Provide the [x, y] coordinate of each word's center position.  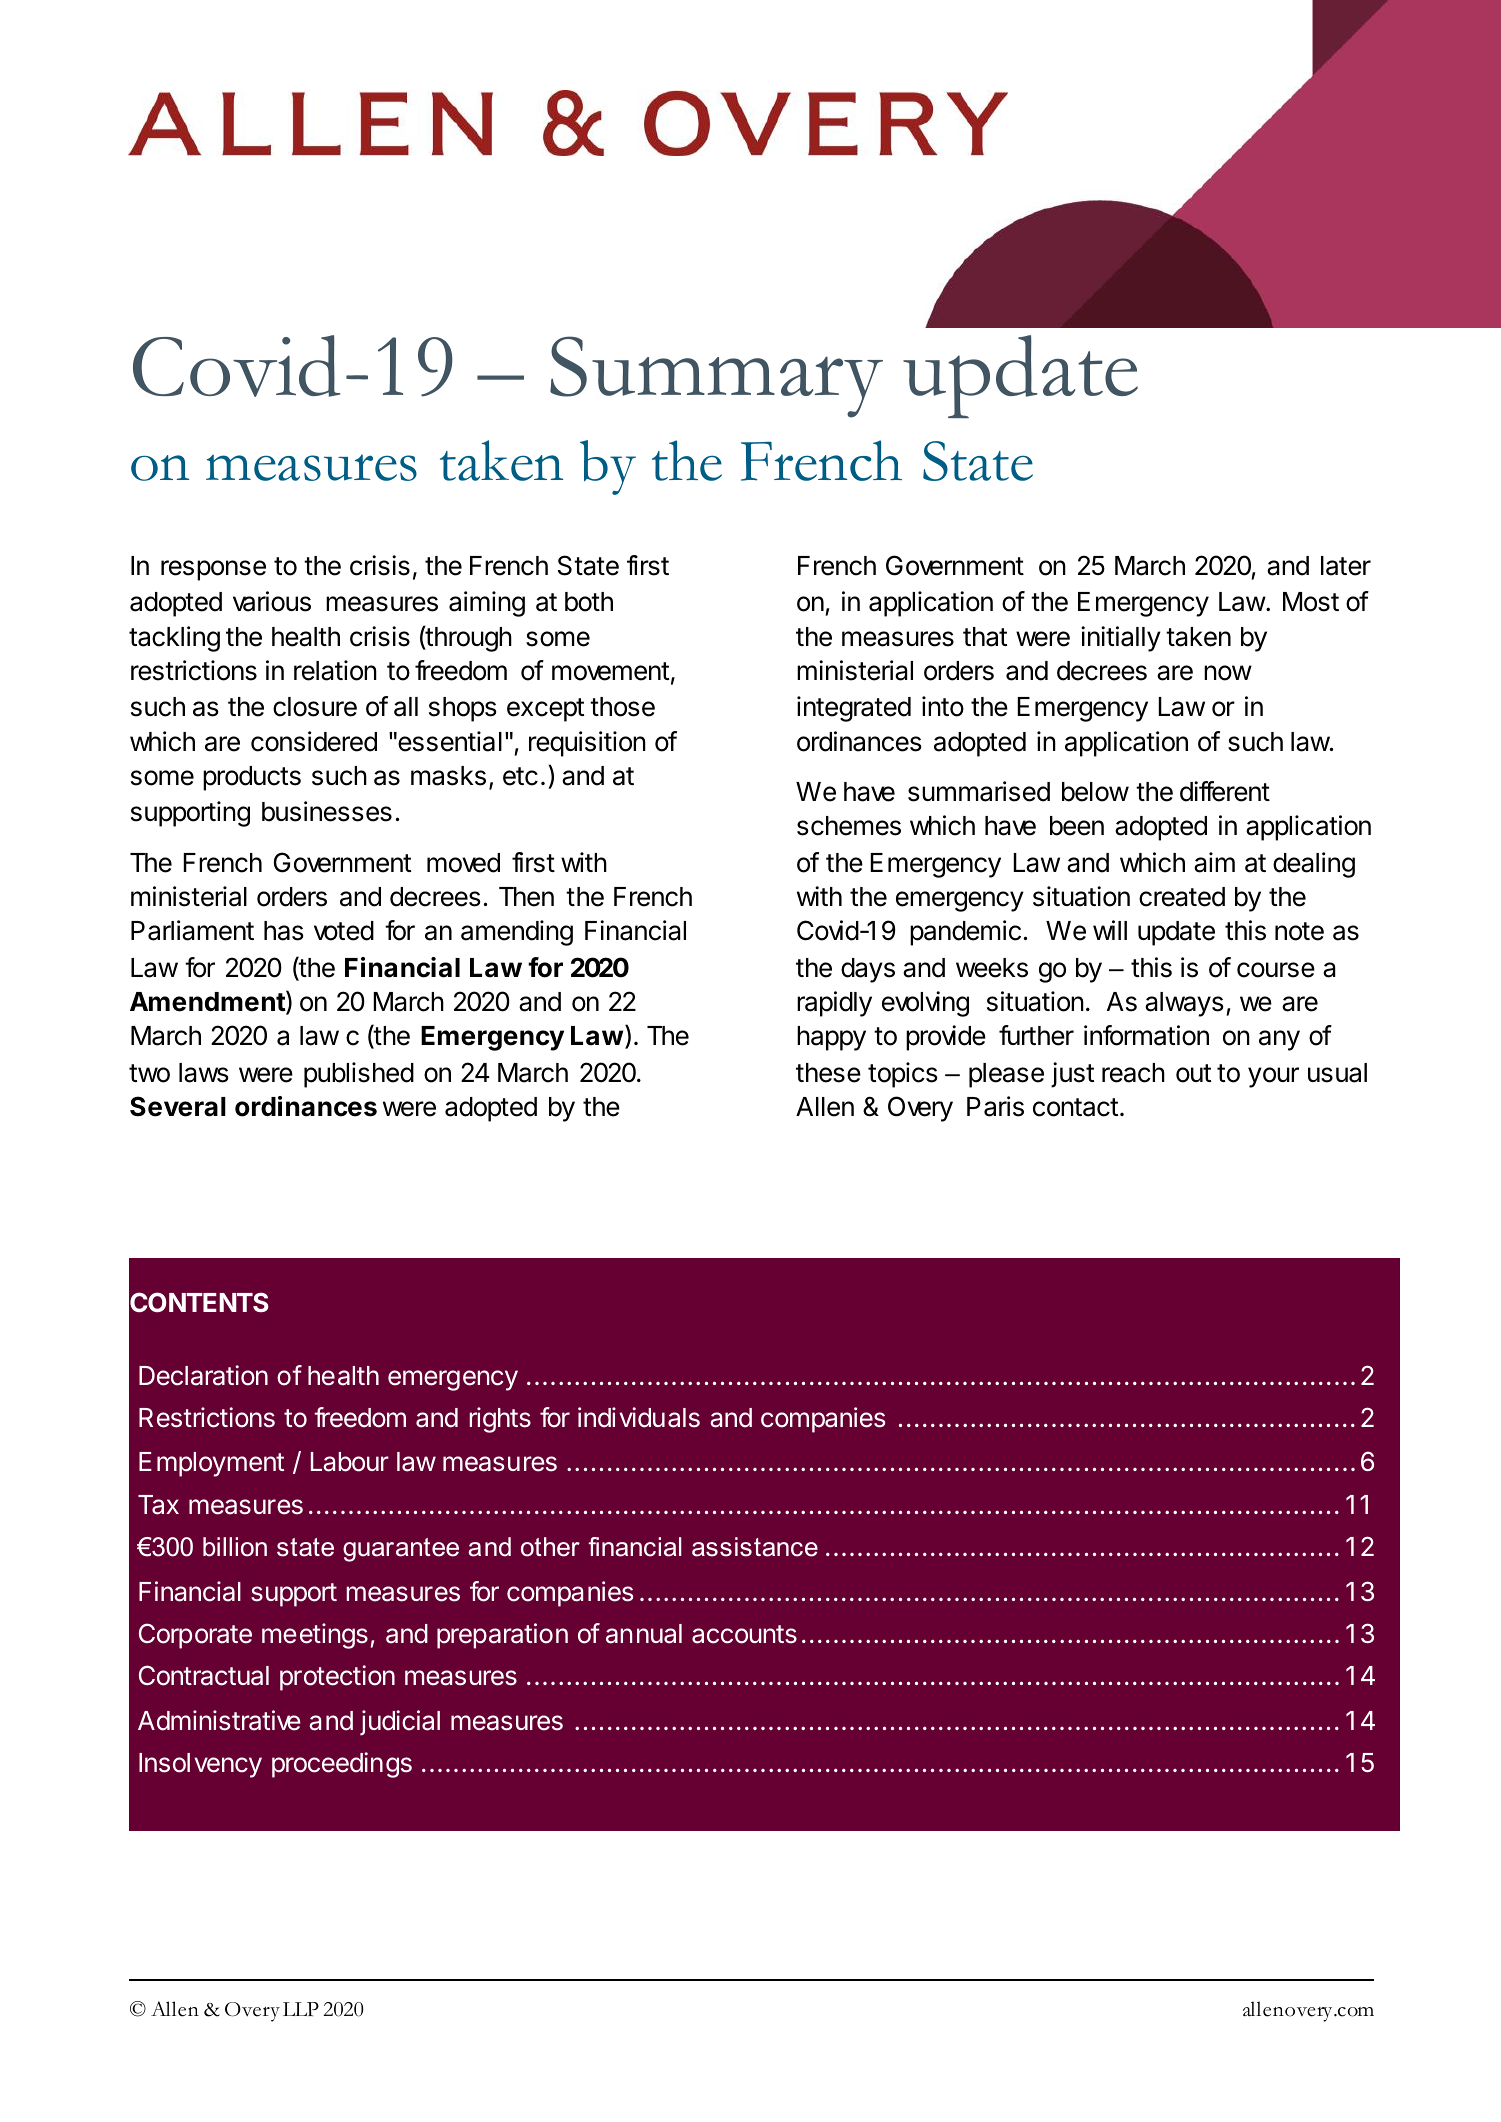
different [1225, 791]
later [1346, 566]
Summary [716, 377]
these [828, 1073]
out [1193, 1073]
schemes [849, 826]
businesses [327, 811]
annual [644, 1634]
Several [178, 1106]
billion [235, 1547]
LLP [301, 2009]
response [213, 570]
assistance [755, 1547]
